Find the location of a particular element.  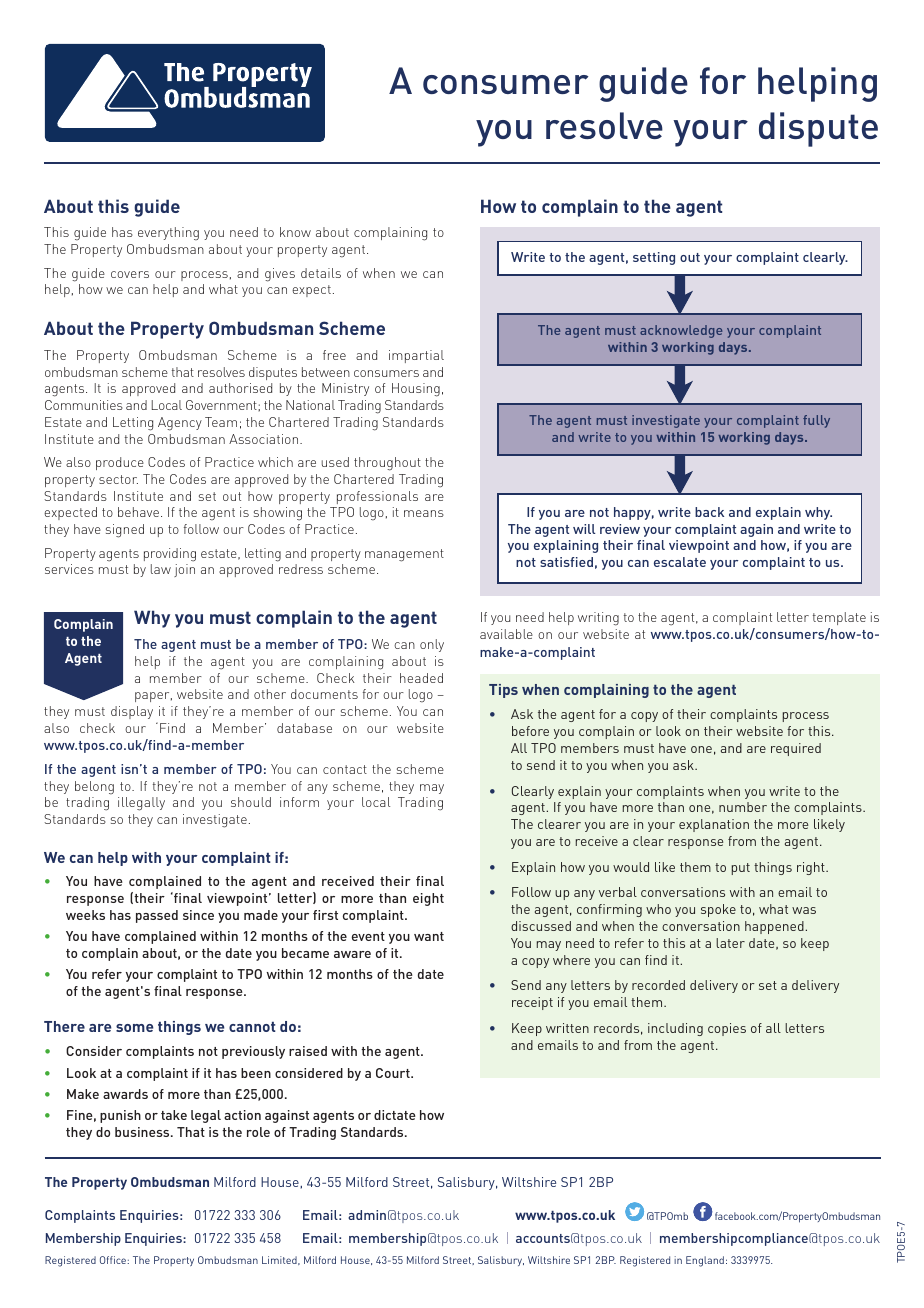

England is located at coordinates (705, 1261).
